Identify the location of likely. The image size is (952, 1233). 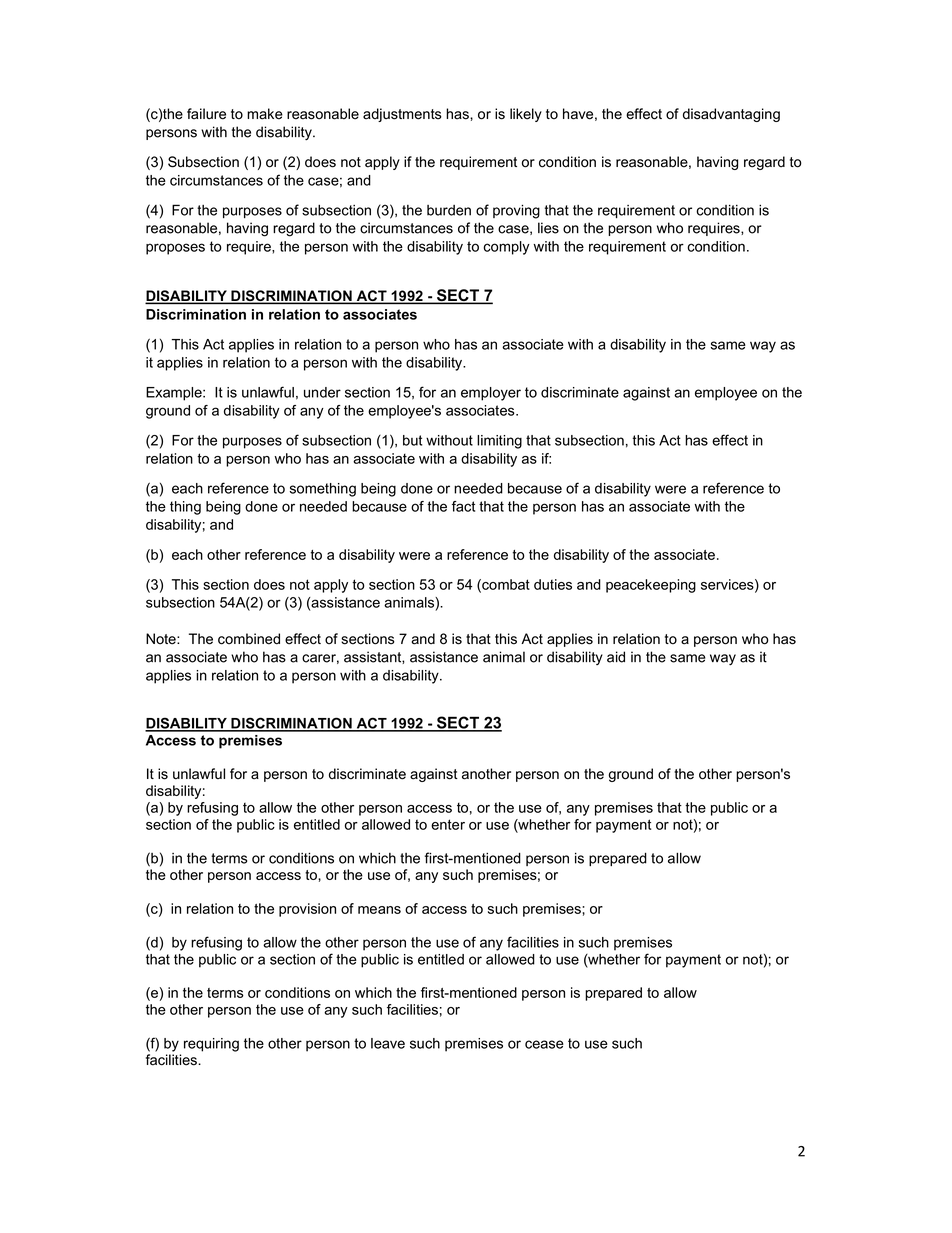
(526, 115).
